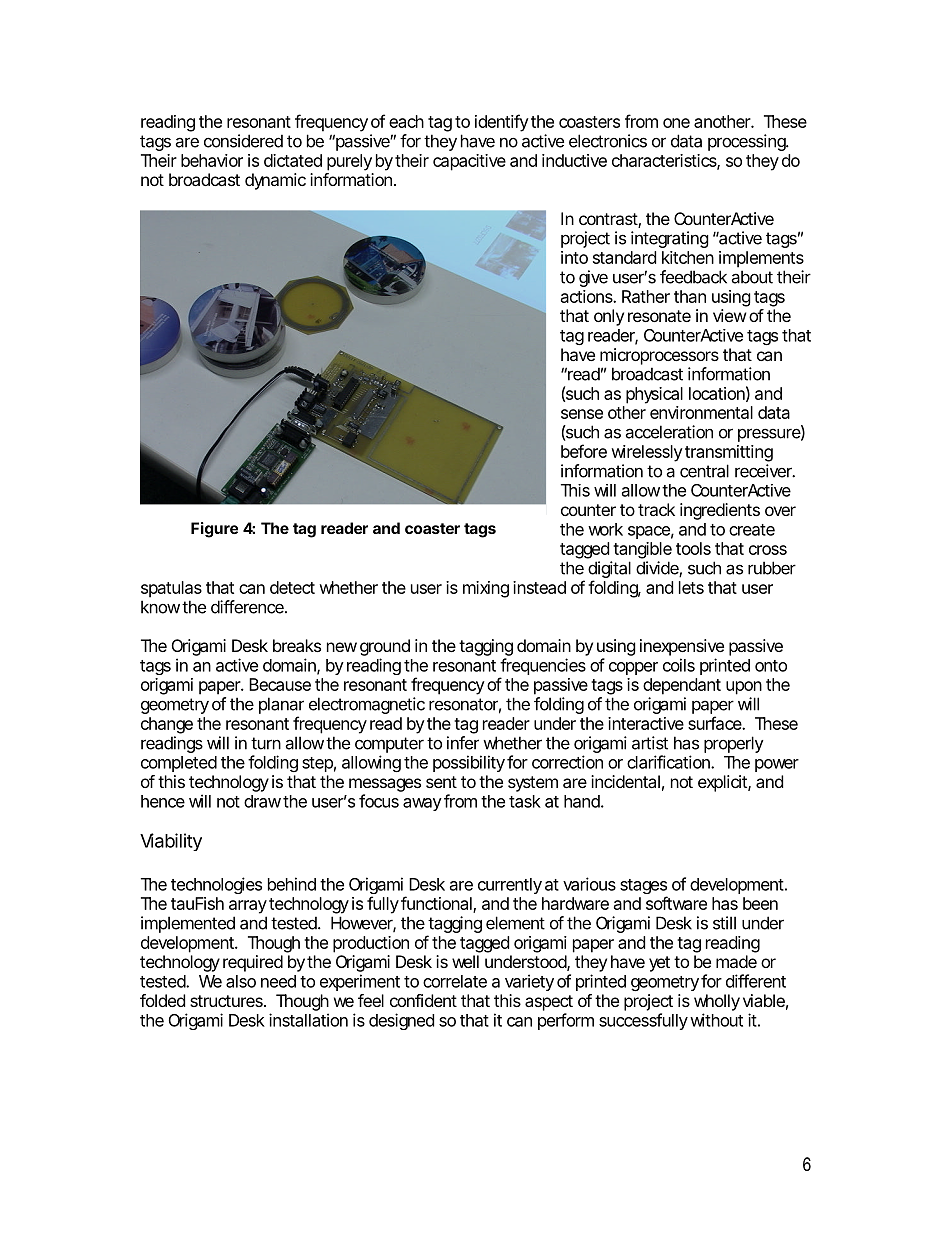  Describe the element at coordinates (691, 587) in the page. I see `lets` at that location.
